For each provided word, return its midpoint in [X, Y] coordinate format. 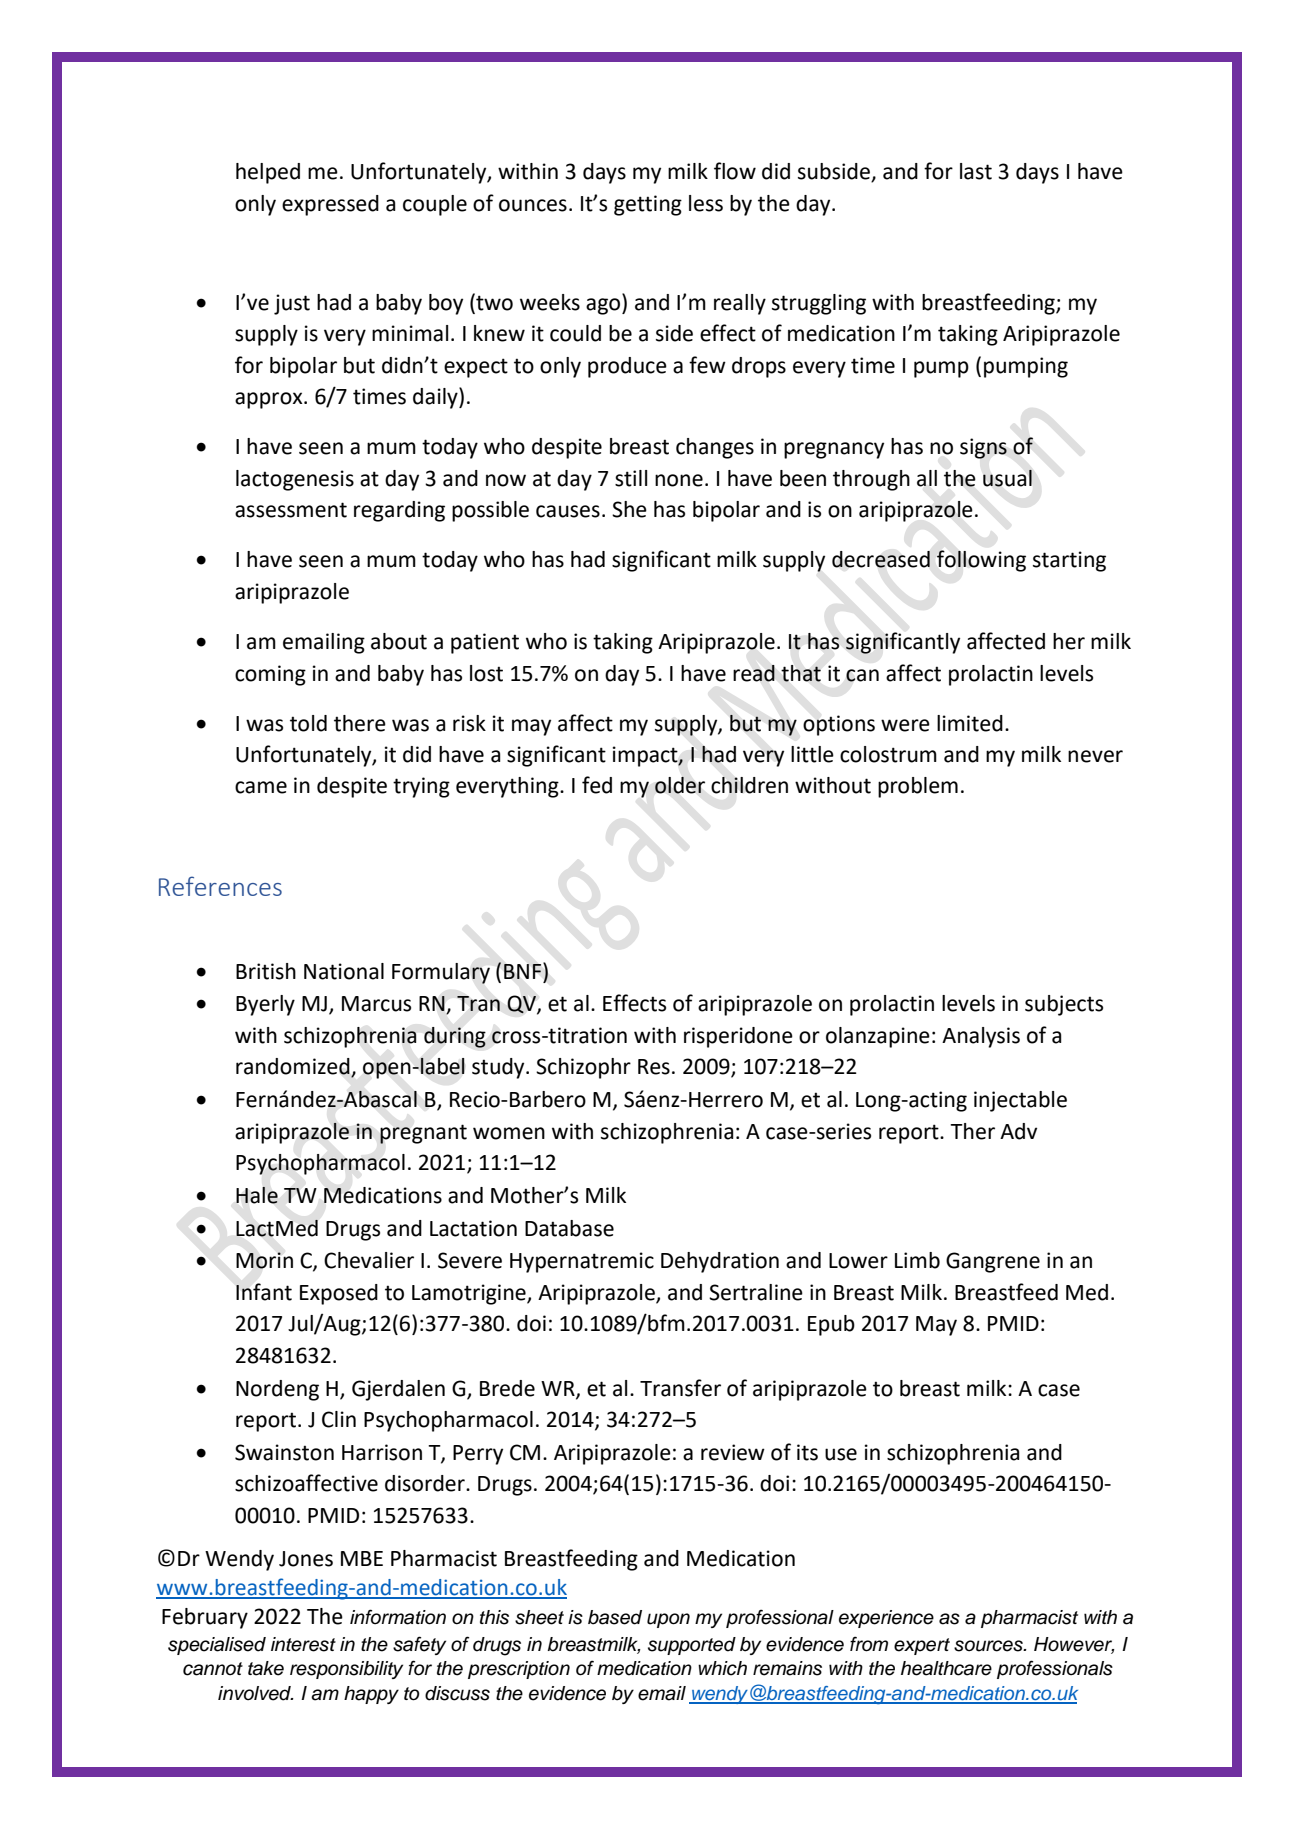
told [308, 723]
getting [648, 205]
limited [970, 723]
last [976, 171]
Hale [257, 1195]
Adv [1018, 1131]
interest [303, 1644]
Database [569, 1228]
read [754, 673]
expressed [330, 205]
